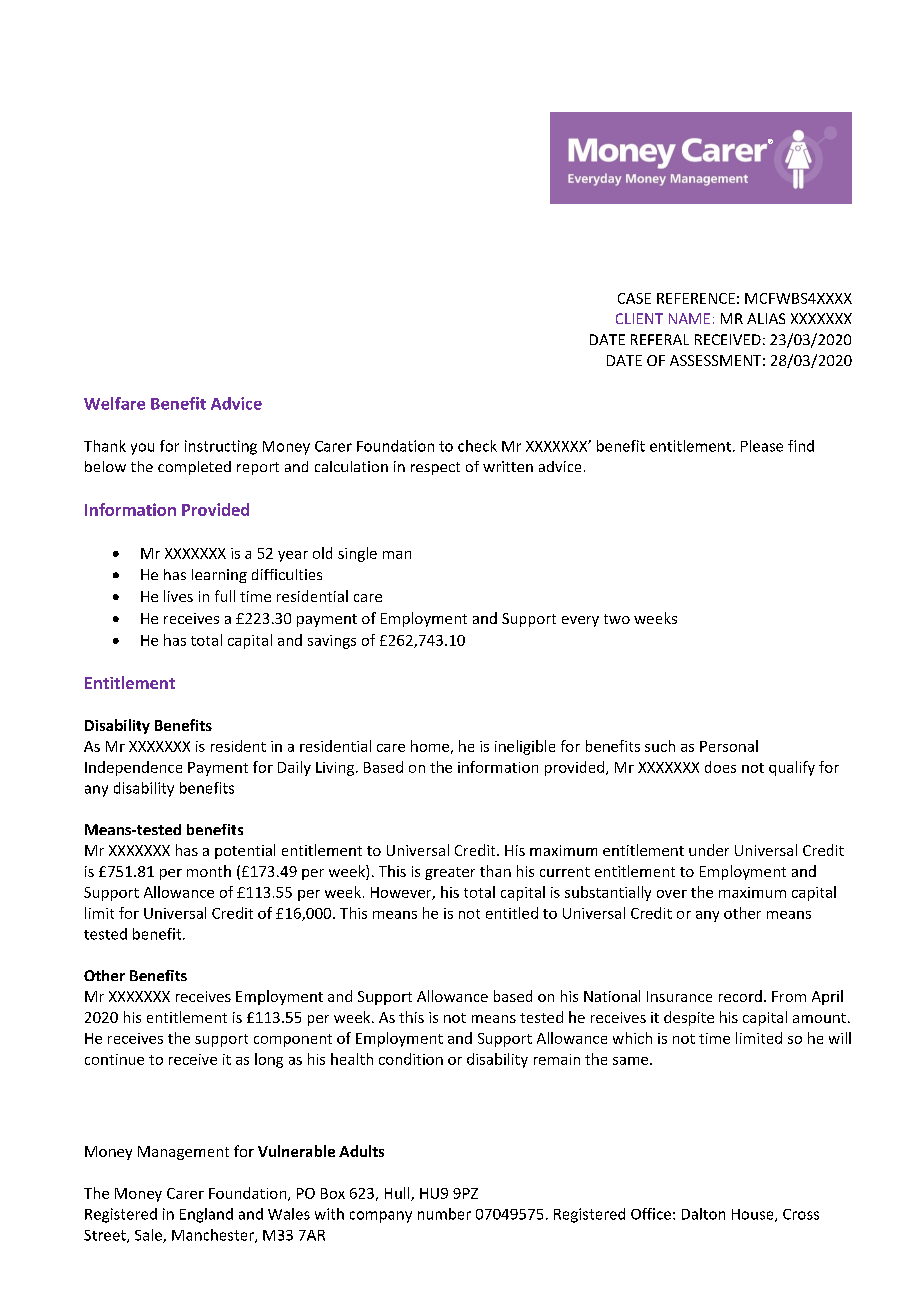 This document has height=1308, width=924. What do you see at coordinates (754, 1215) in the document?
I see `House` at bounding box center [754, 1215].
